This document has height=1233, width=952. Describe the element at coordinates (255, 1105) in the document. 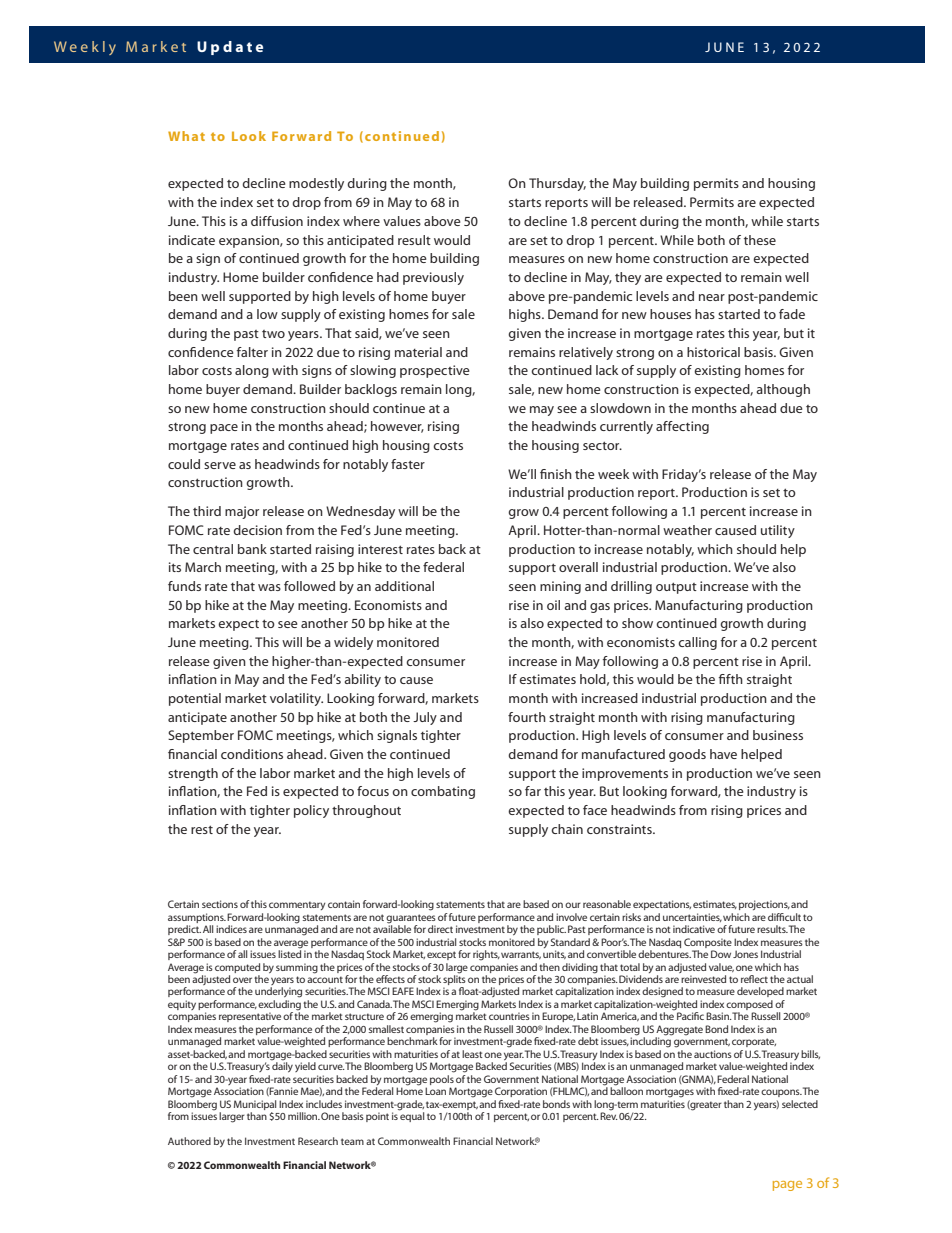

I see `Municipal` at that location.
